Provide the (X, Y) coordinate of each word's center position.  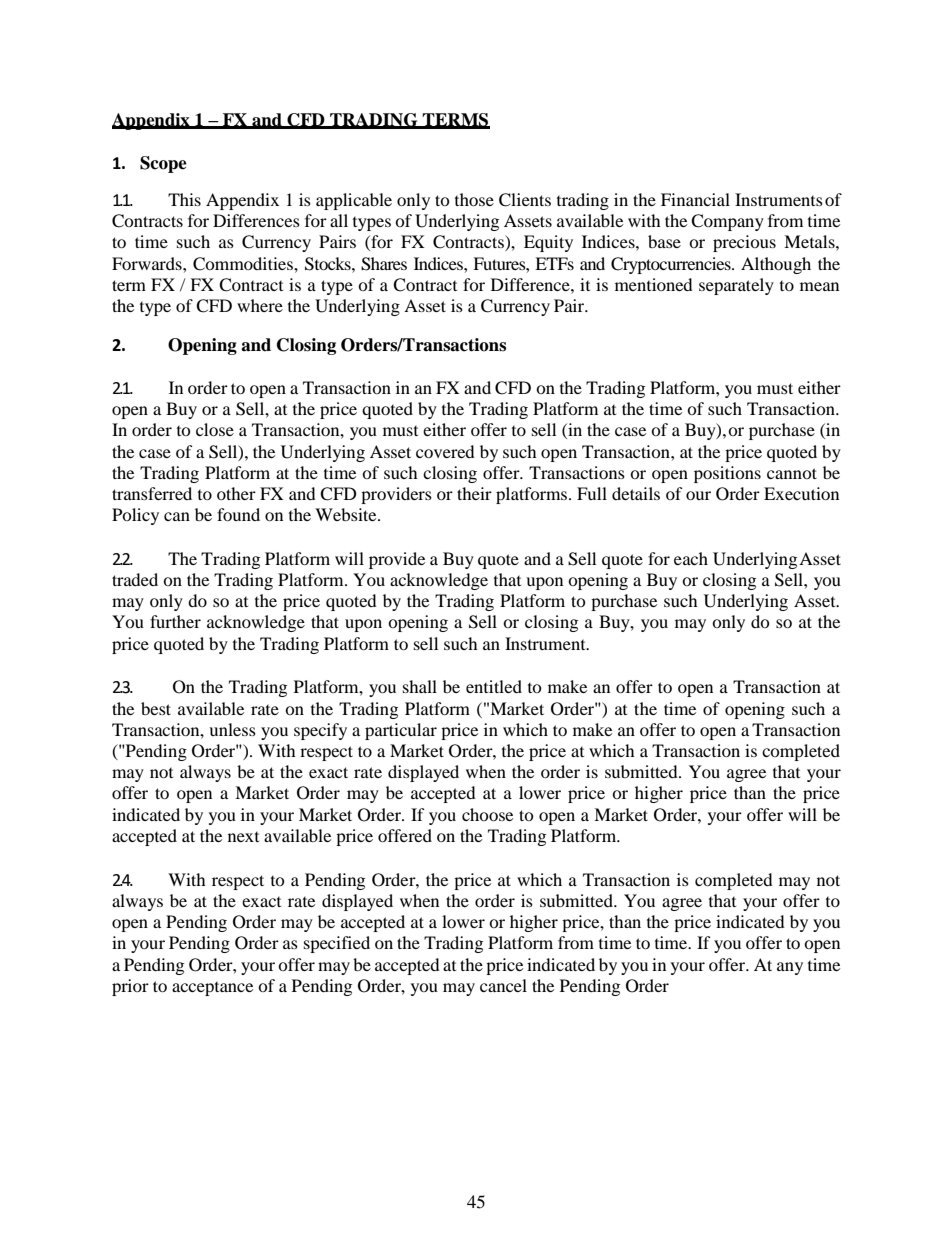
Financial (695, 199)
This (184, 199)
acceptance (212, 989)
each (691, 558)
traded (135, 579)
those (474, 199)
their (474, 493)
